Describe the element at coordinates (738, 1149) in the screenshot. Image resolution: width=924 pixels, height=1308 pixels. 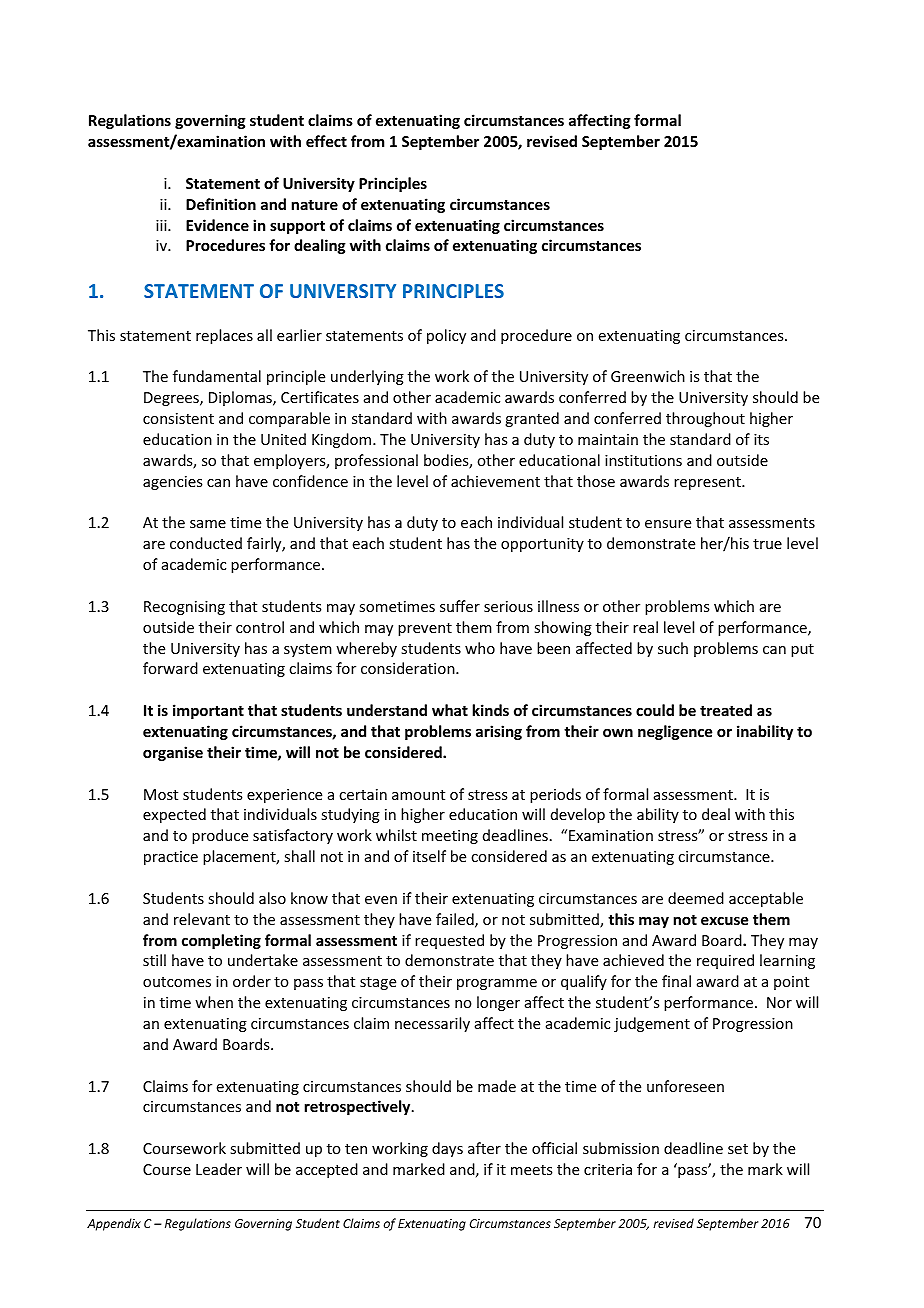
I see `set` at that location.
